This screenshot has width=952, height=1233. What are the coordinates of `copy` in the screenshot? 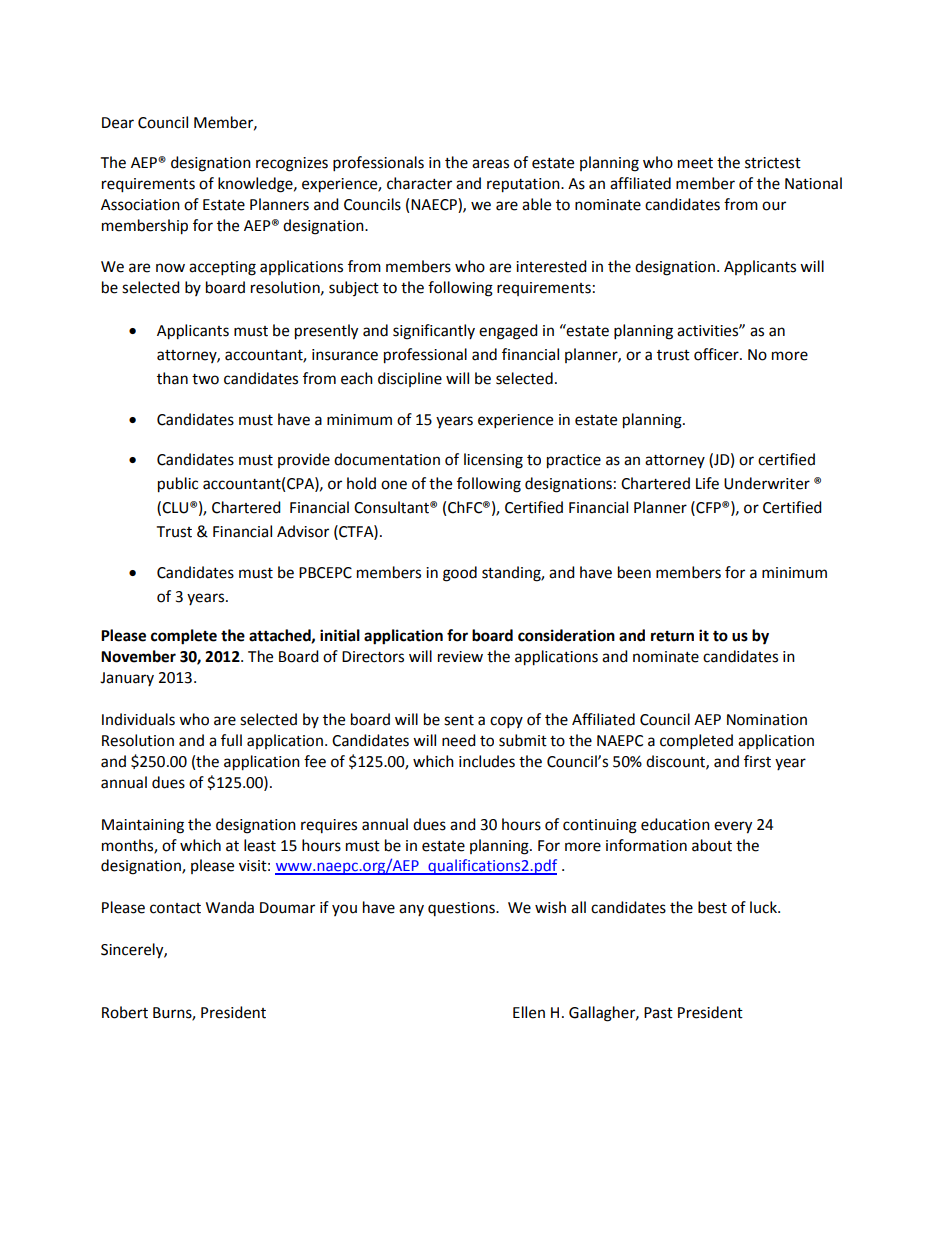 It's located at (506, 722).
